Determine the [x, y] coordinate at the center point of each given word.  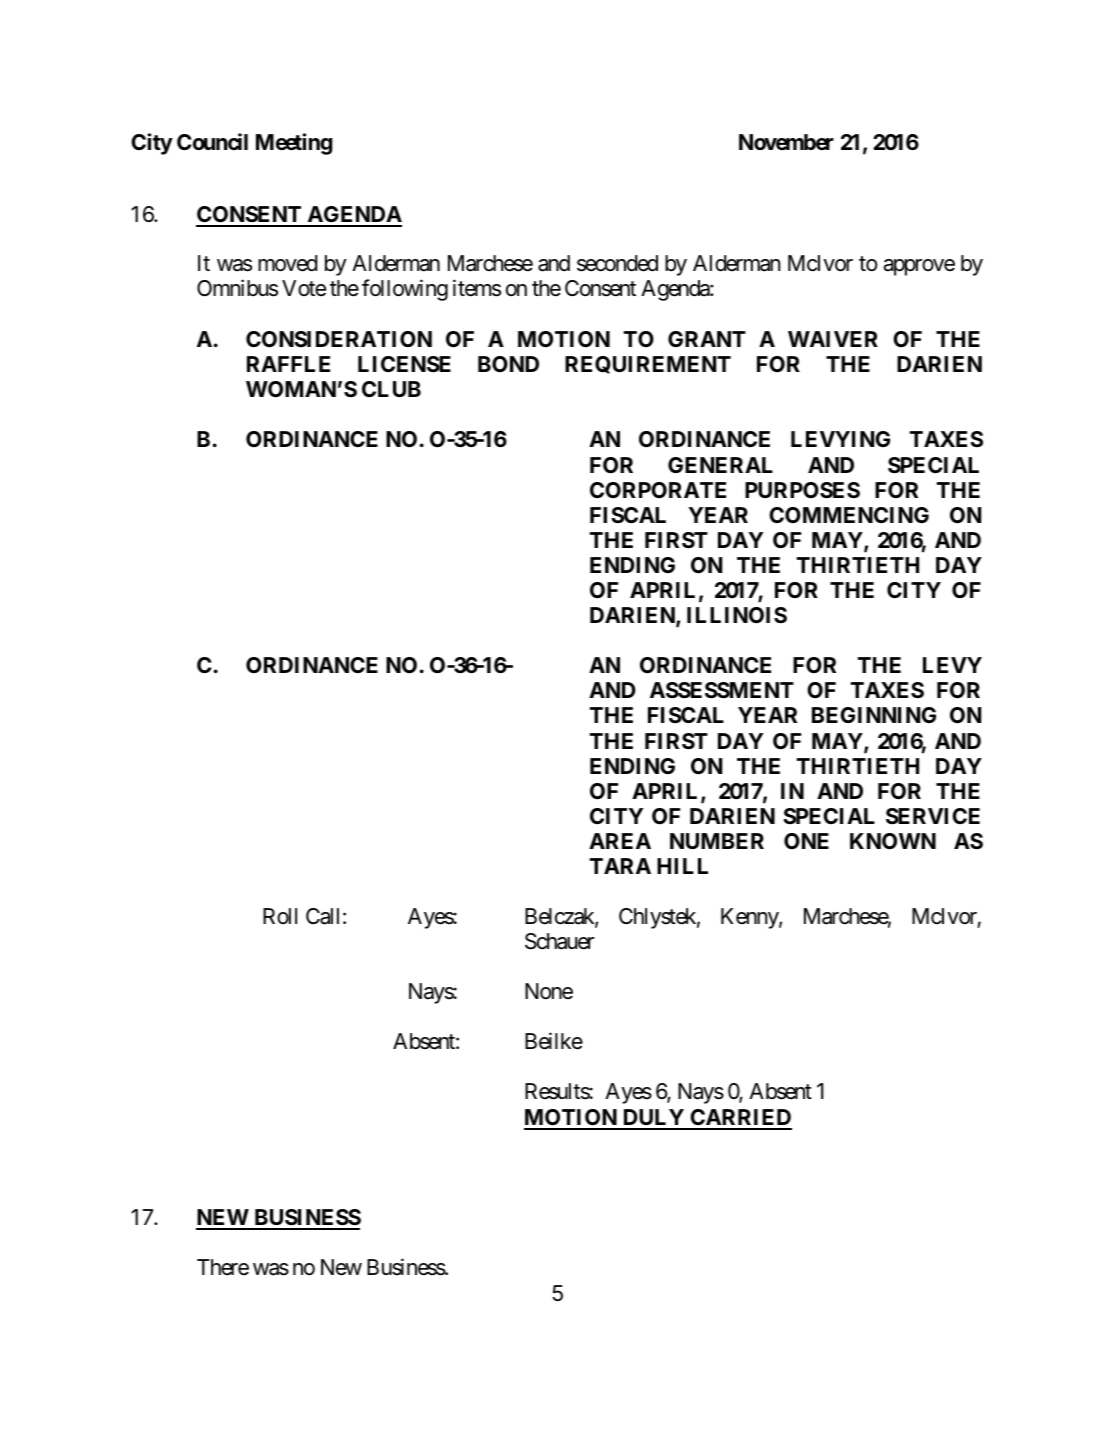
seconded [617, 263]
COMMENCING [849, 515]
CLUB [391, 389]
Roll [280, 916]
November [786, 142]
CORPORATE [658, 490]
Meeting [294, 144]
